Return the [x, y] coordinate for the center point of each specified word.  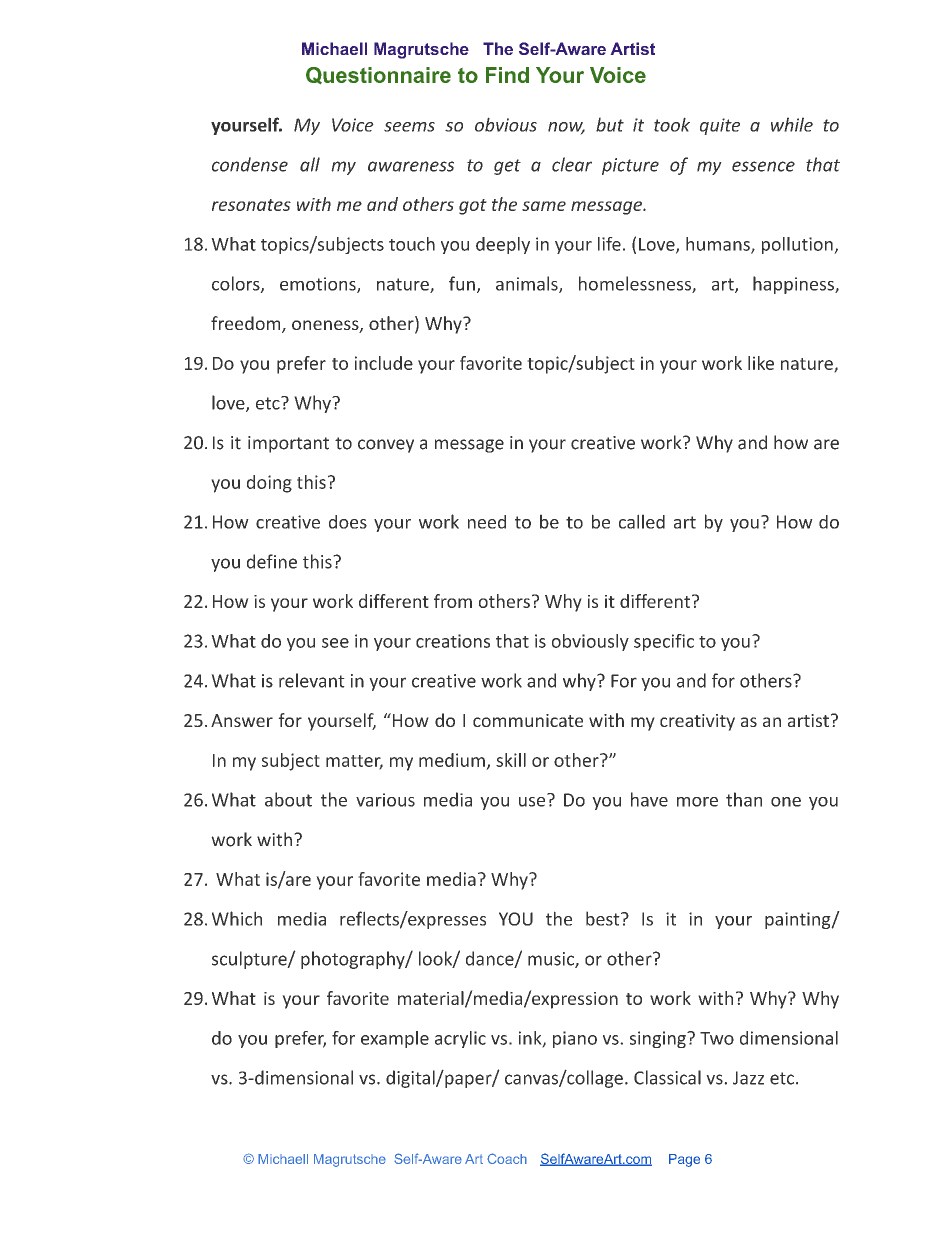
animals [528, 284]
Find [507, 75]
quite [720, 126]
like [761, 363]
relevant [312, 680]
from [453, 601]
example [395, 1039]
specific [664, 642]
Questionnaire [378, 75]
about [288, 799]
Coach [507, 1158]
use [533, 800]
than [744, 799]
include [384, 363]
